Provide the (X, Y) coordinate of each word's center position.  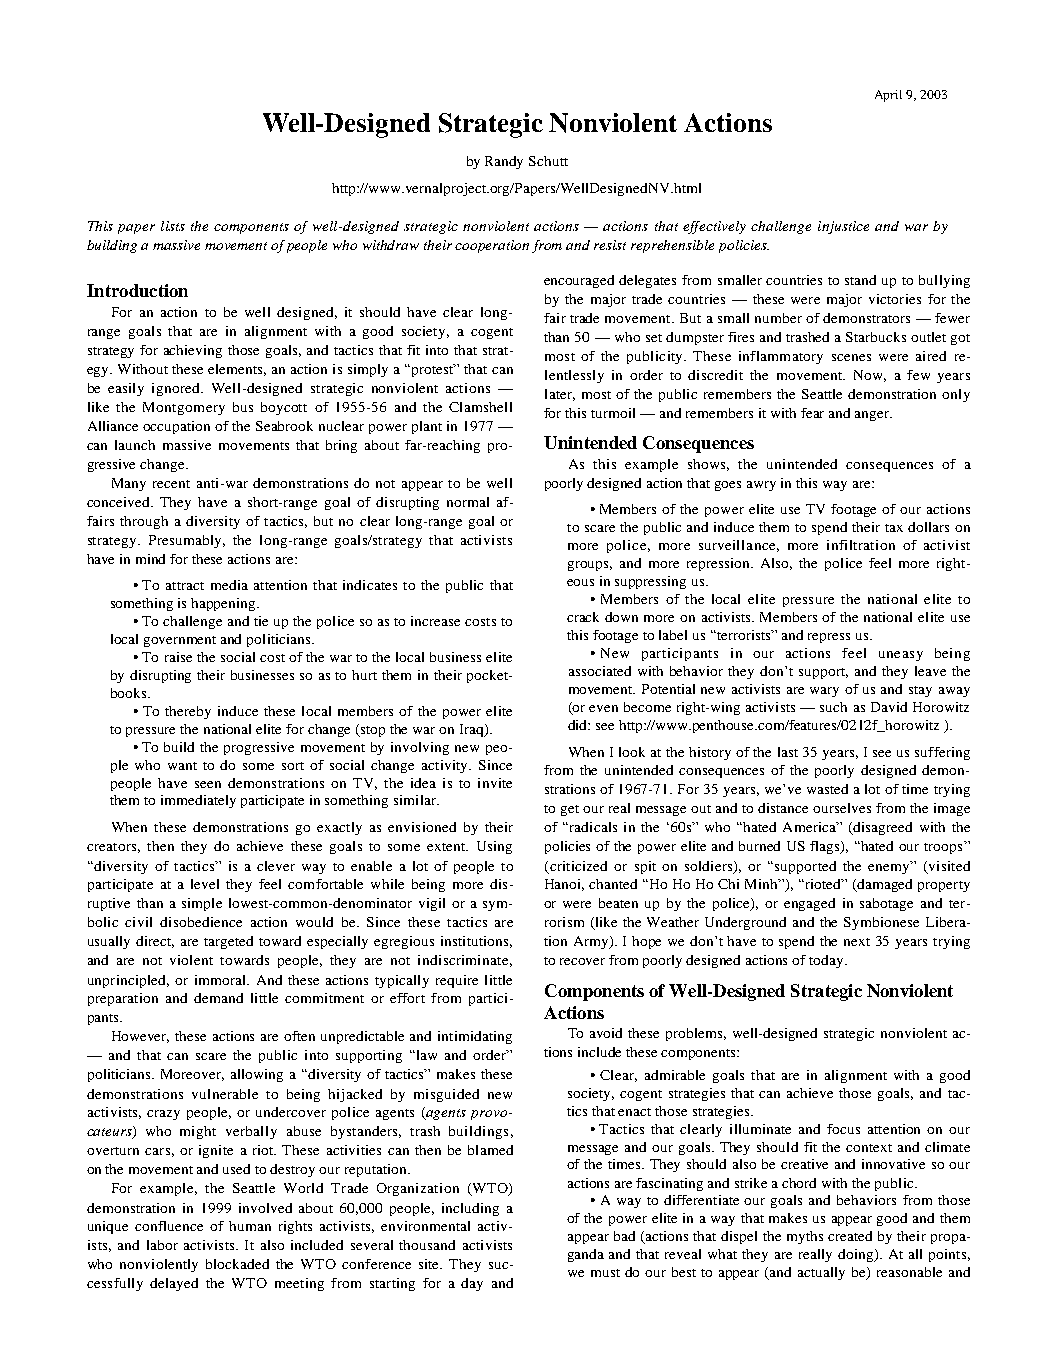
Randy (504, 162)
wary (824, 692)
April (888, 96)
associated (600, 671)
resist (610, 245)
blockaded (237, 1264)
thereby (188, 712)
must (605, 1273)
